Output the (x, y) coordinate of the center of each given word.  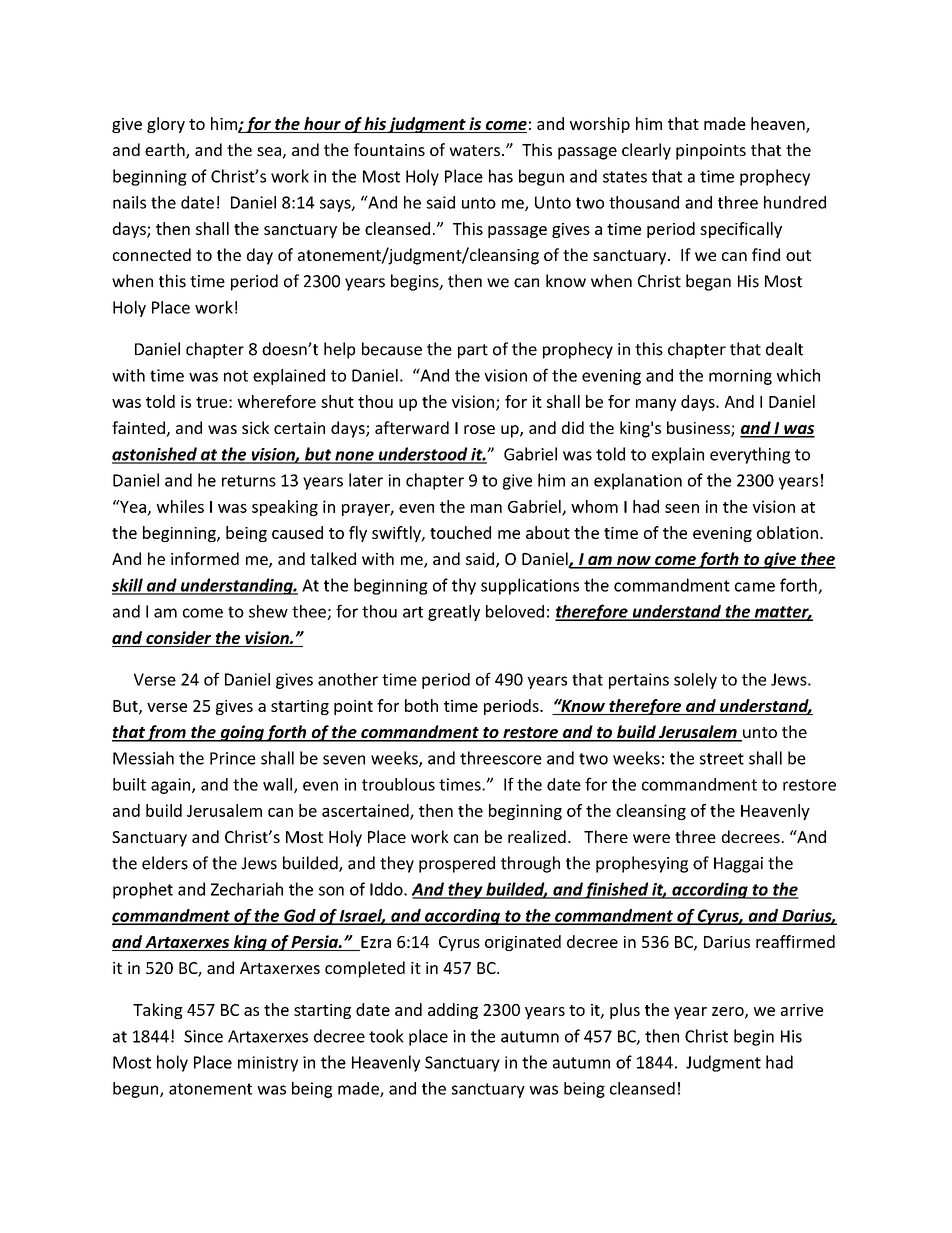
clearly (646, 151)
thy (464, 586)
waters (474, 150)
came (755, 587)
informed (205, 558)
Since (203, 1036)
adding (453, 1011)
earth (166, 151)
